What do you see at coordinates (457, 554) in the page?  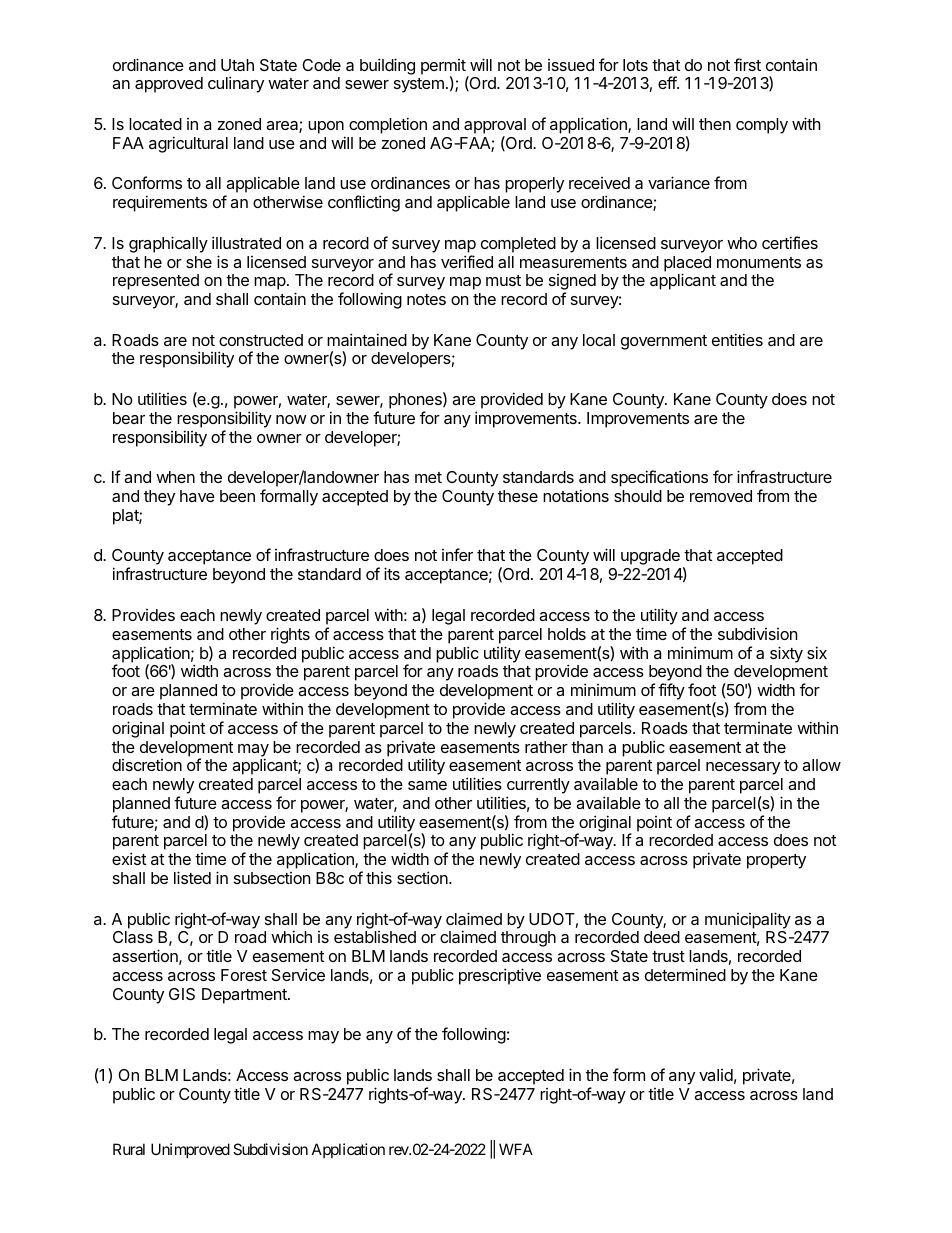 I see `infer` at bounding box center [457, 554].
